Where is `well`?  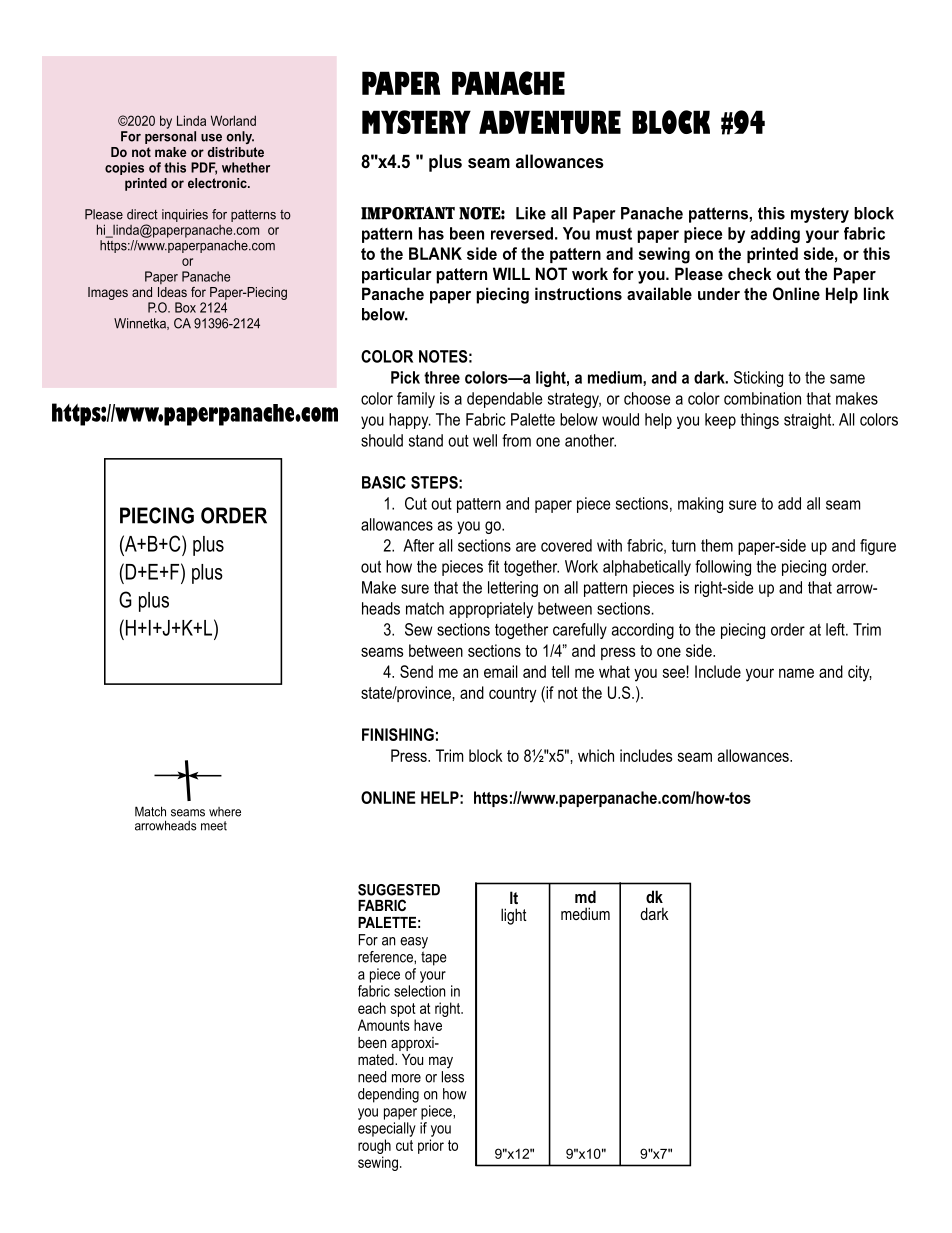
well is located at coordinates (485, 440).
